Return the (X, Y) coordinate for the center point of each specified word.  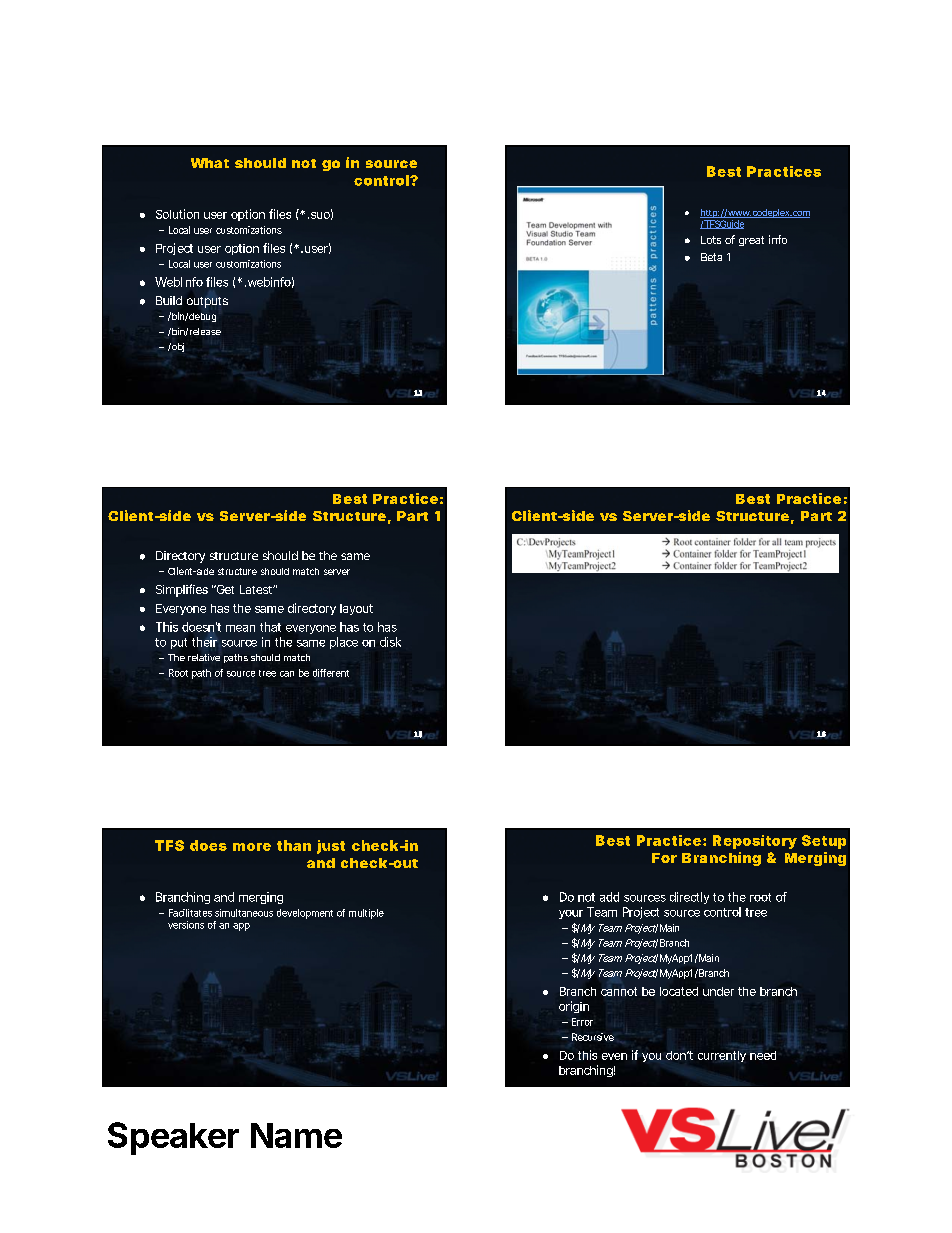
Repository (755, 842)
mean (240, 628)
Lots (711, 240)
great (751, 241)
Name (296, 1135)
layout (356, 609)
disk (390, 642)
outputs (207, 302)
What (210, 163)
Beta (711, 257)
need (763, 1055)
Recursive (593, 1037)
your (571, 914)
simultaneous (244, 913)
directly (689, 898)
